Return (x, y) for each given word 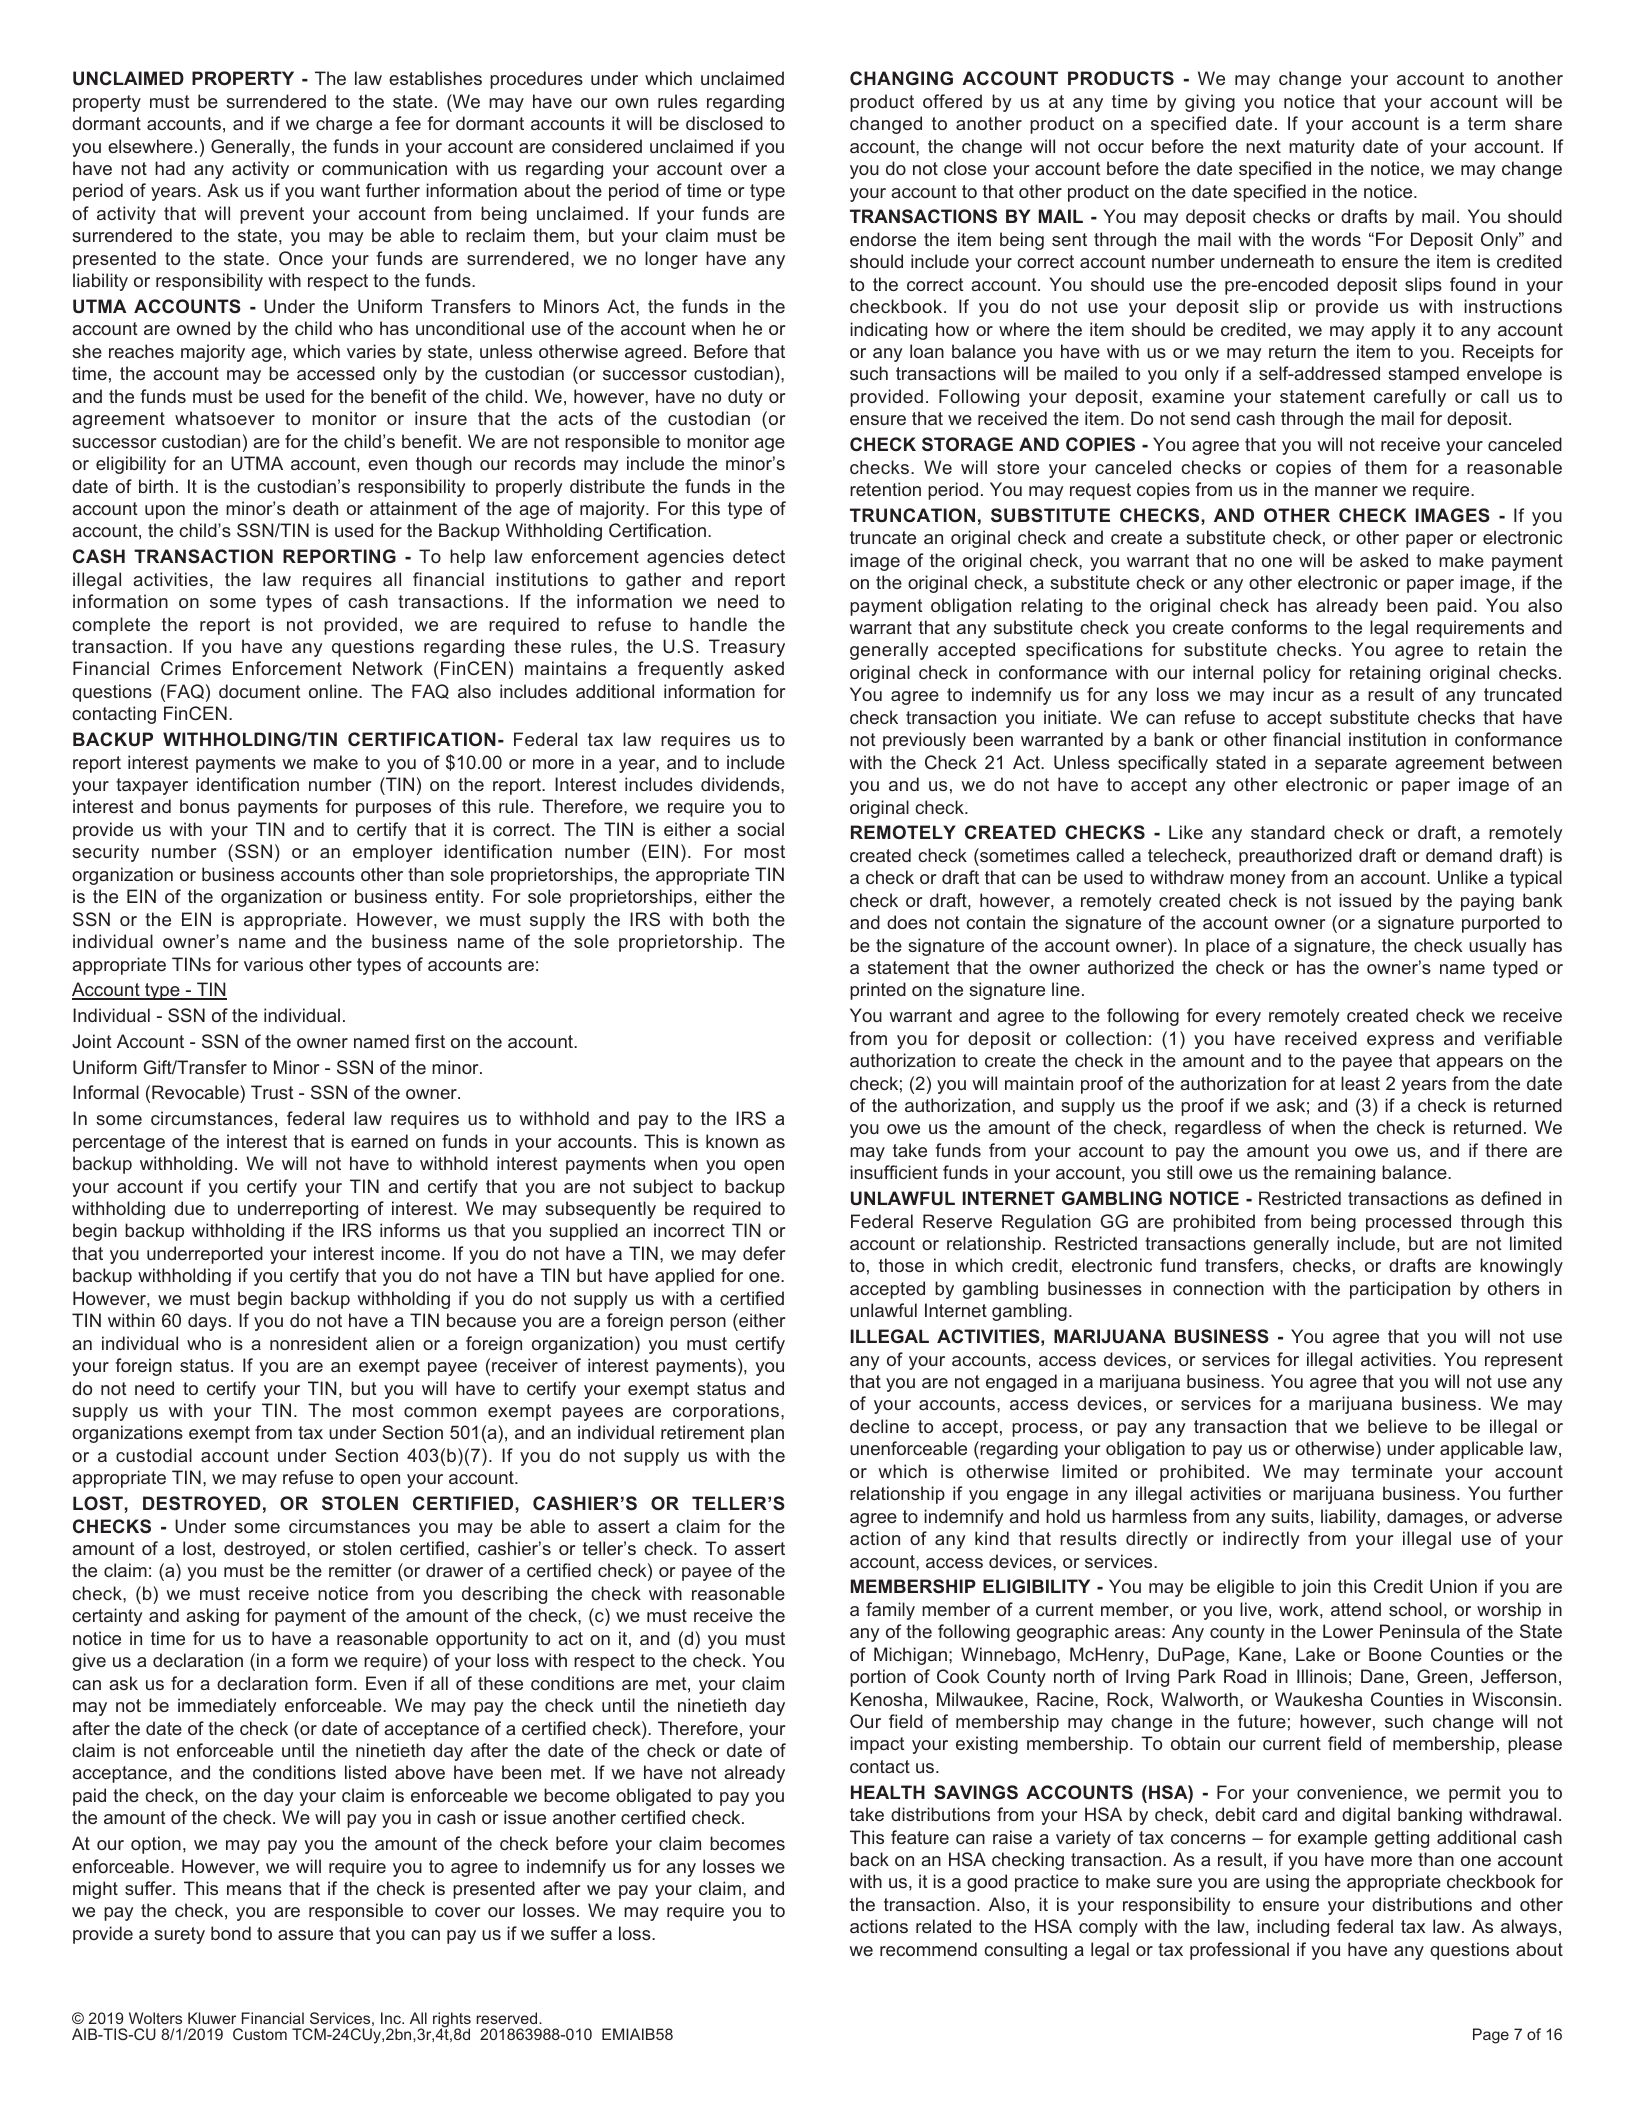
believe (1397, 1426)
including (1293, 1928)
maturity (1322, 148)
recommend (928, 1949)
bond (231, 1933)
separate (1351, 764)
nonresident (319, 1343)
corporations (726, 1412)
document (260, 691)
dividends (741, 784)
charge (344, 125)
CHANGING (901, 78)
